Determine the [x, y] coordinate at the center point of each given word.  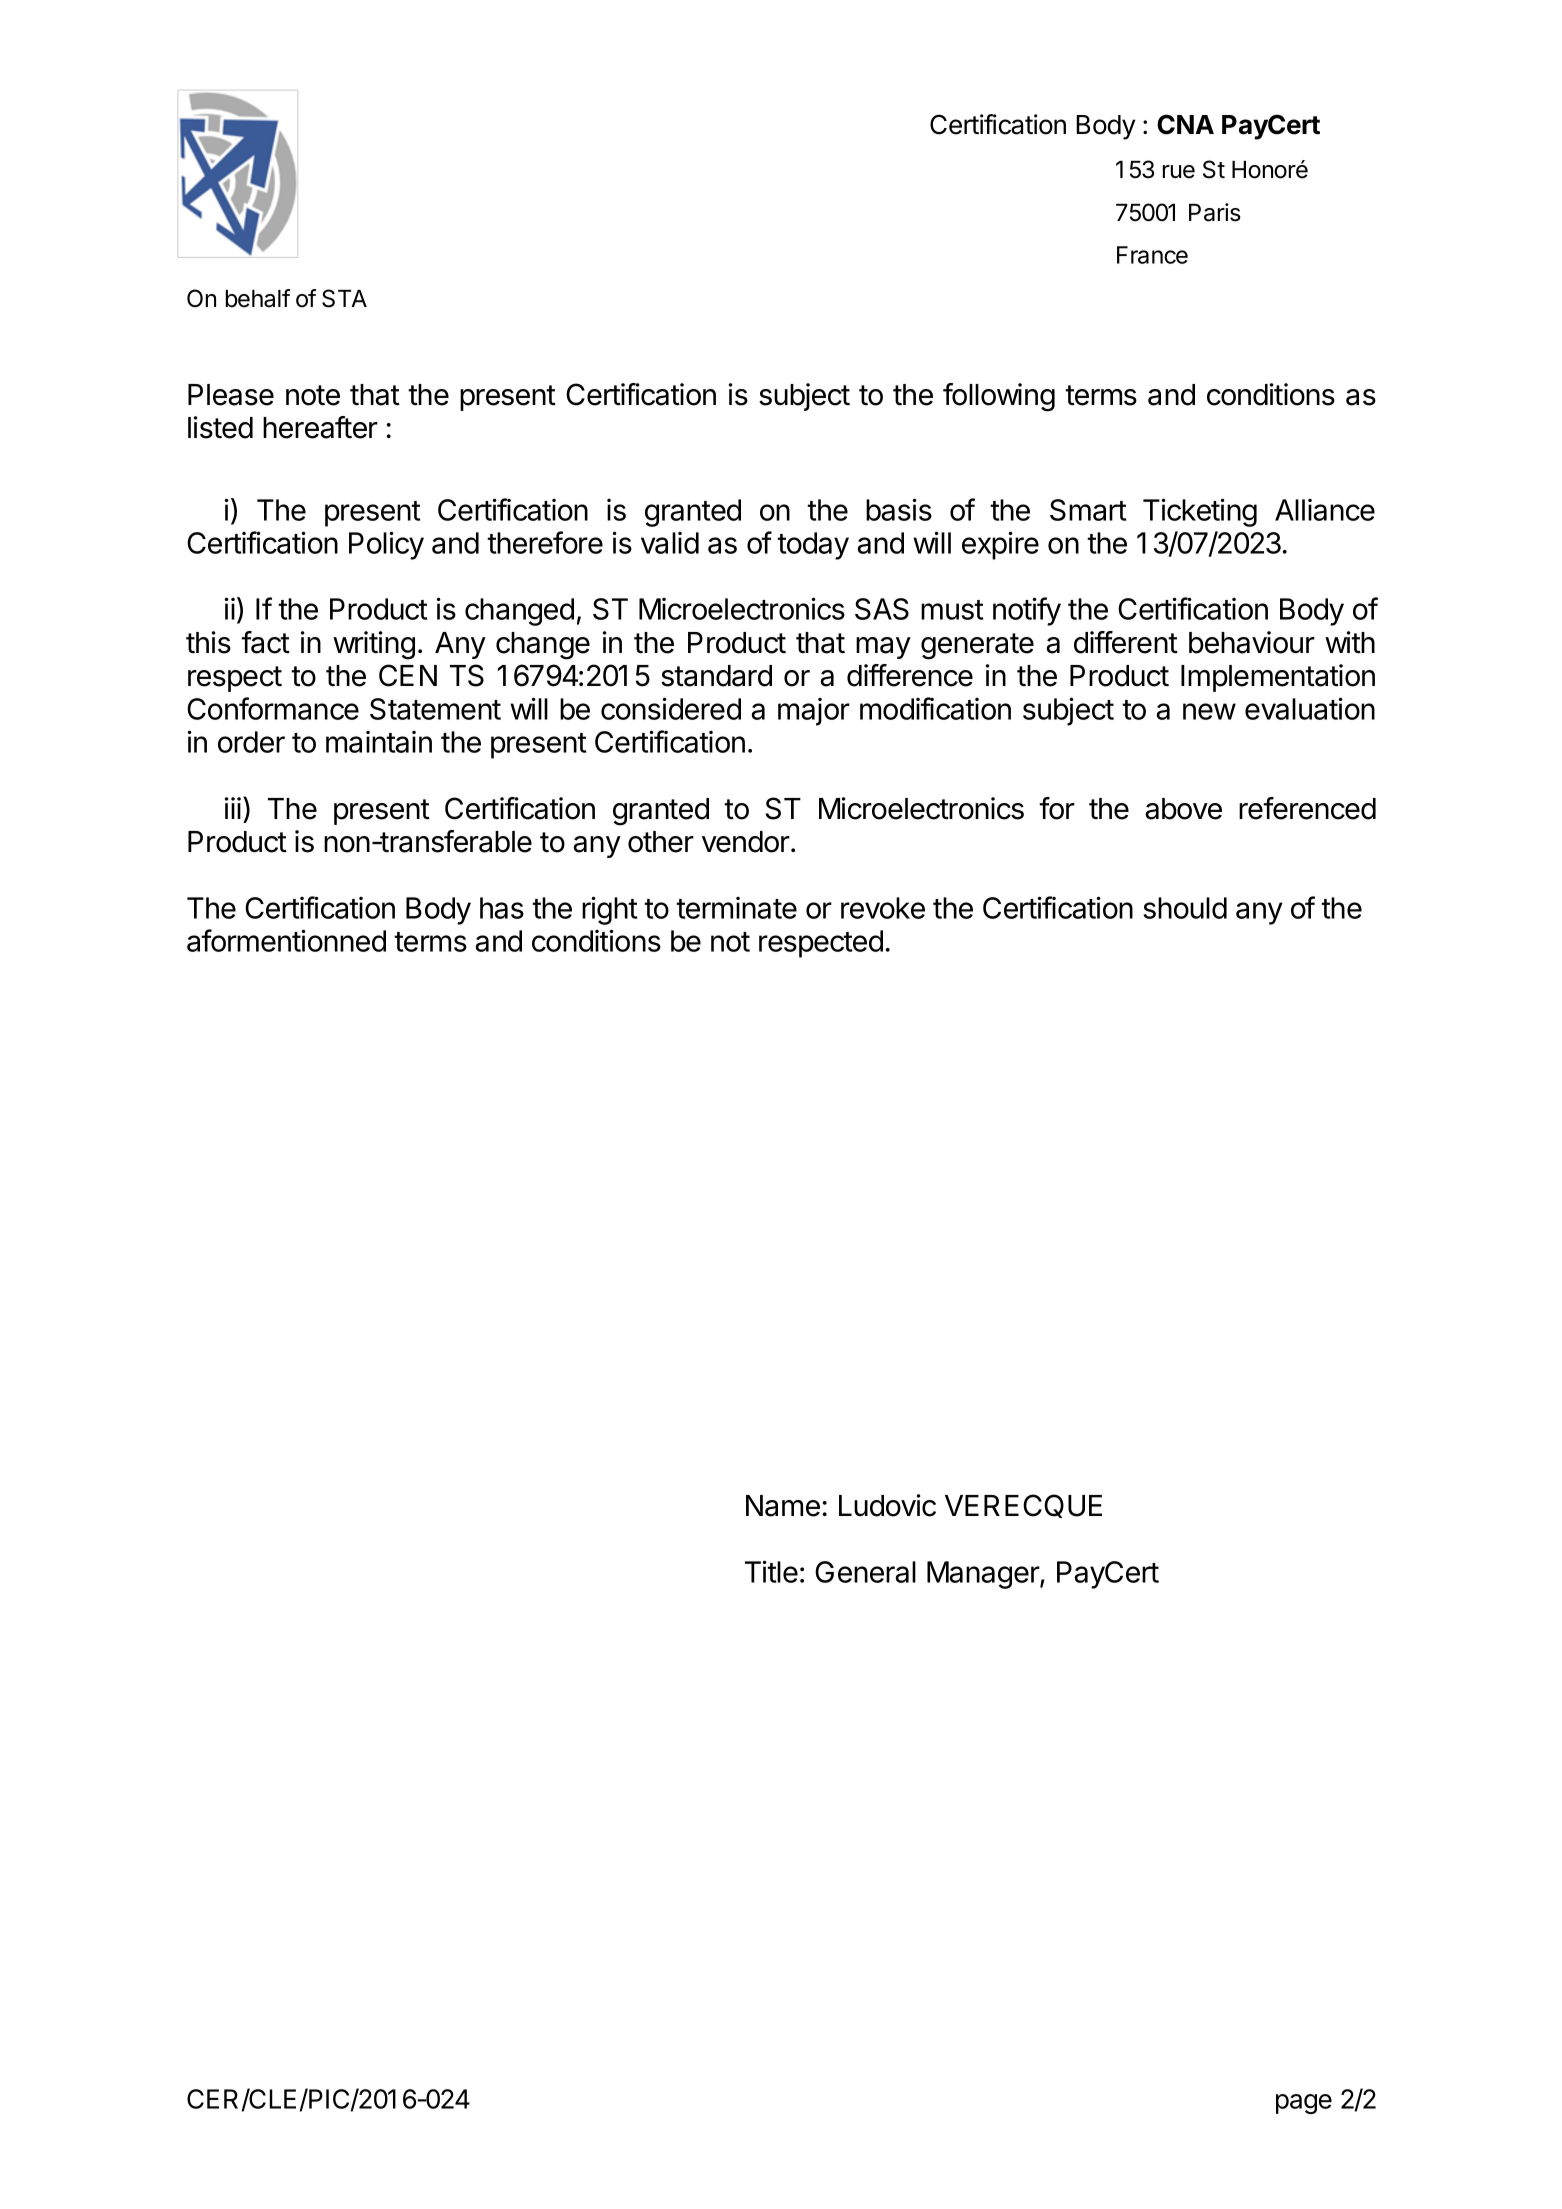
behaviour [1252, 642]
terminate [736, 908]
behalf [258, 298]
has [502, 908]
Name [783, 1506]
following [999, 397]
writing [374, 645]
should [1185, 908]
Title [771, 1571]
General [865, 1572]
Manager [984, 1575]
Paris [1215, 212]
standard [716, 676]
